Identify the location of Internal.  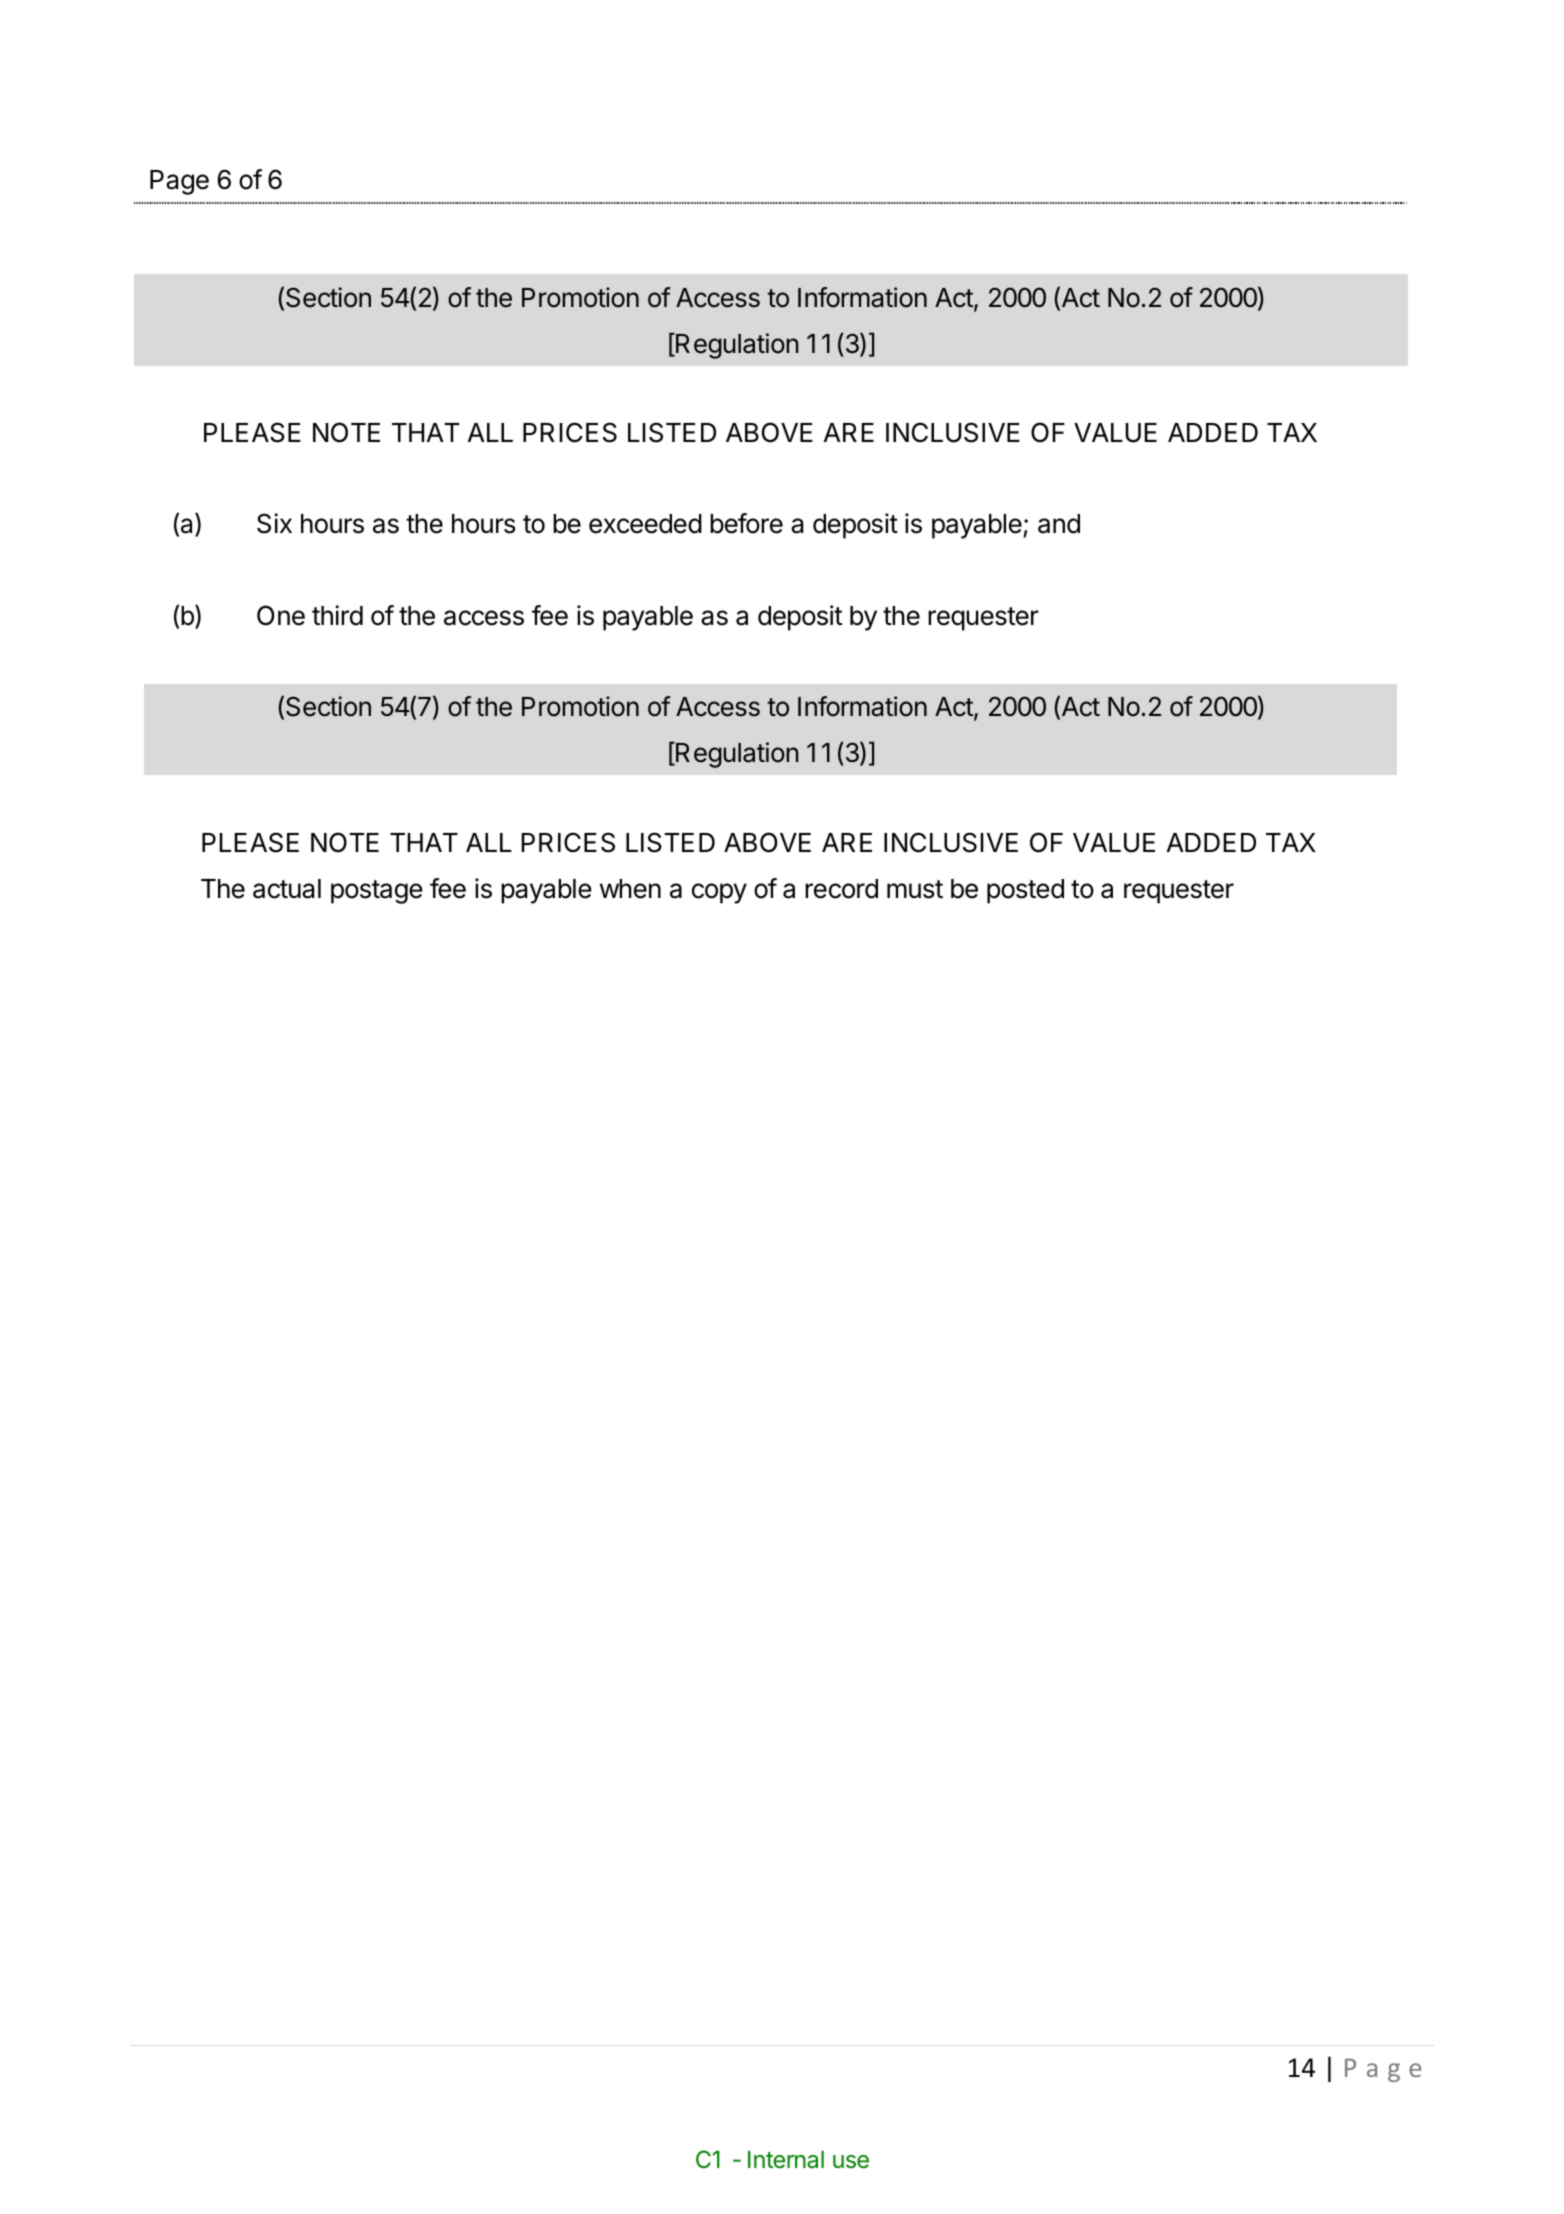
(786, 2160).
